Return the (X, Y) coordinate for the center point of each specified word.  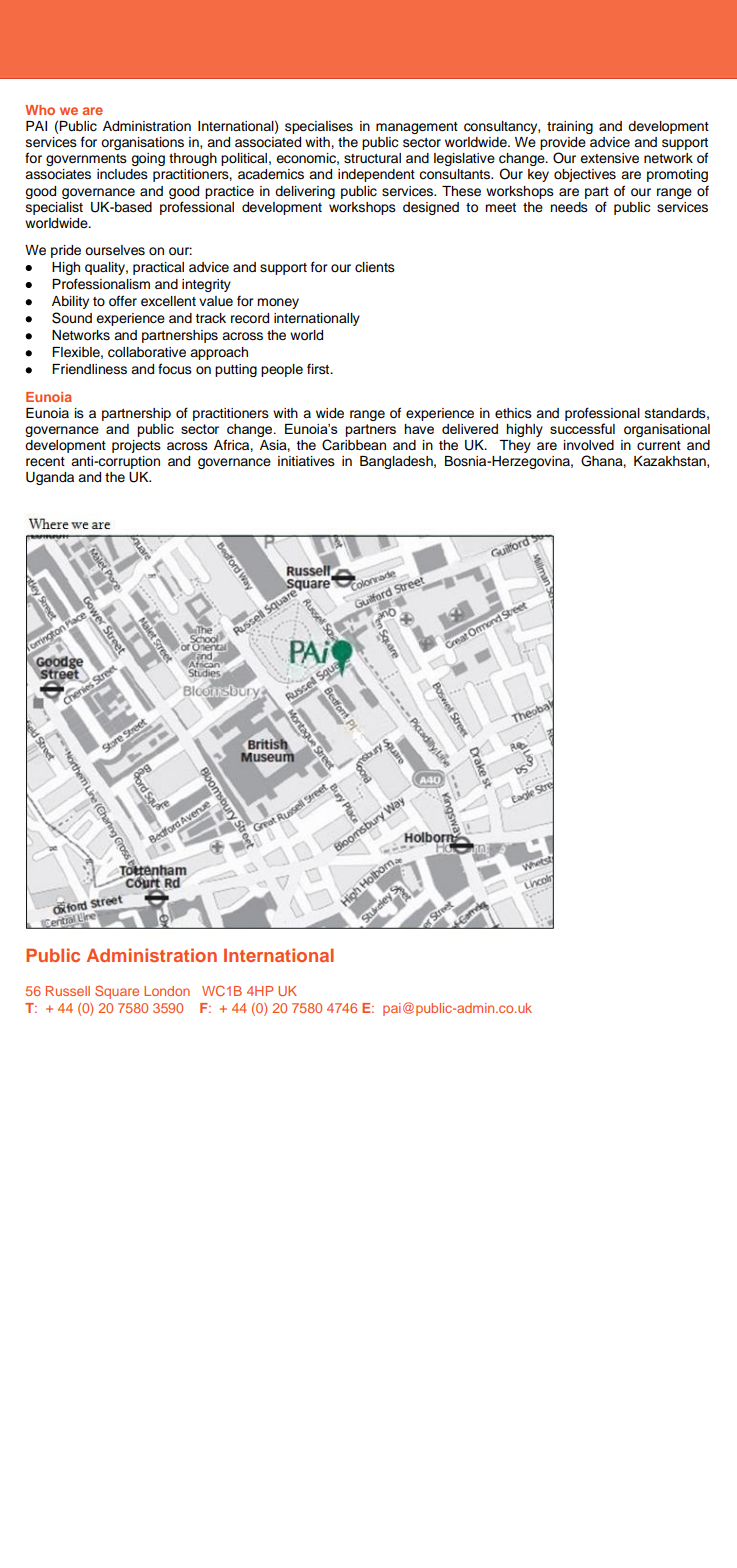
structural (372, 158)
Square (117, 992)
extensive (609, 158)
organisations (142, 143)
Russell (68, 991)
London (167, 991)
